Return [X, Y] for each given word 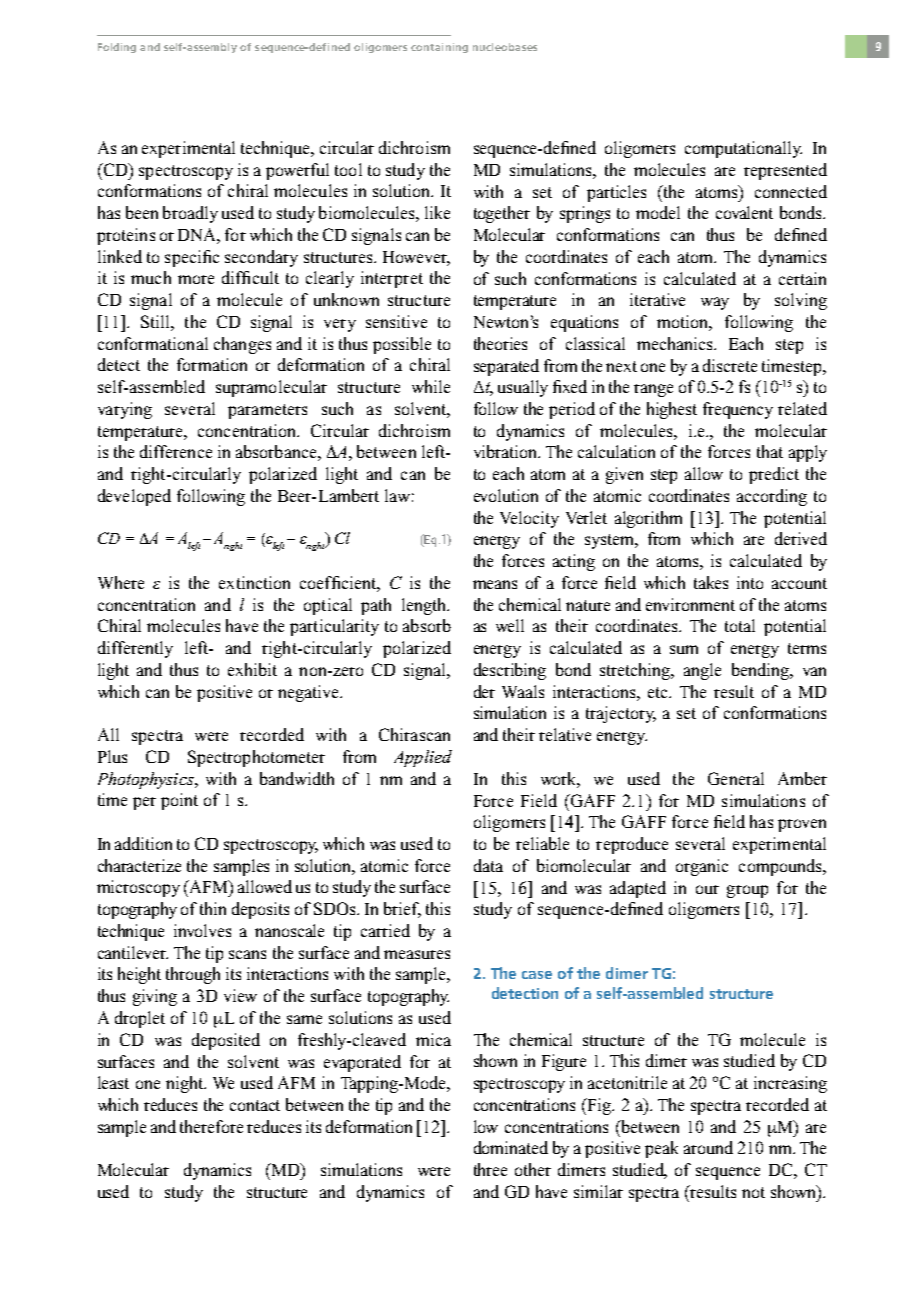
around [708, 1147]
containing [439, 48]
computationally [743, 149]
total [740, 625]
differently [135, 649]
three [490, 1169]
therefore [211, 1126]
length [425, 606]
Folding [117, 48]
